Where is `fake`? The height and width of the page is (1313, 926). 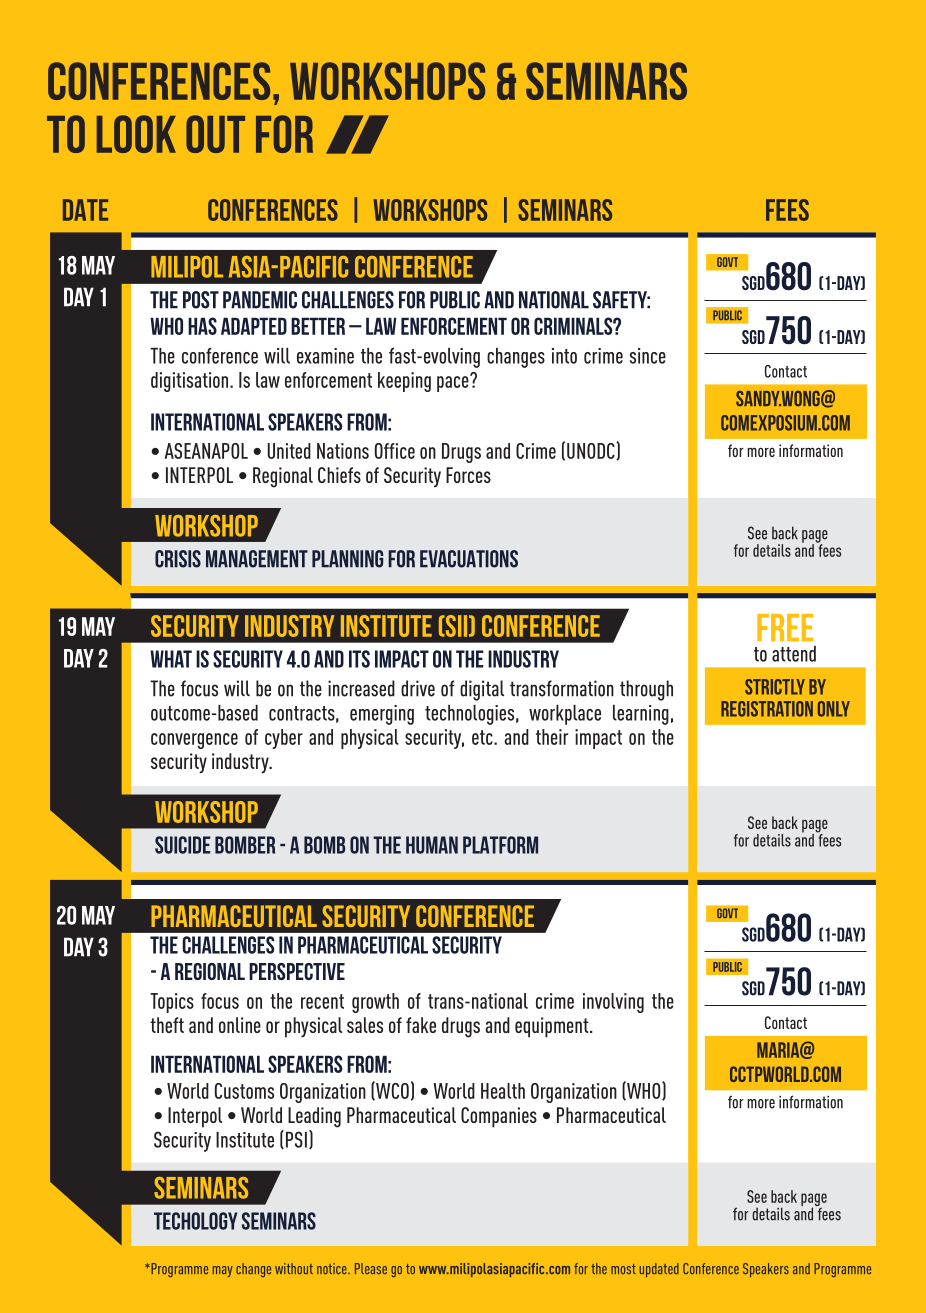 fake is located at coordinates (421, 1025).
